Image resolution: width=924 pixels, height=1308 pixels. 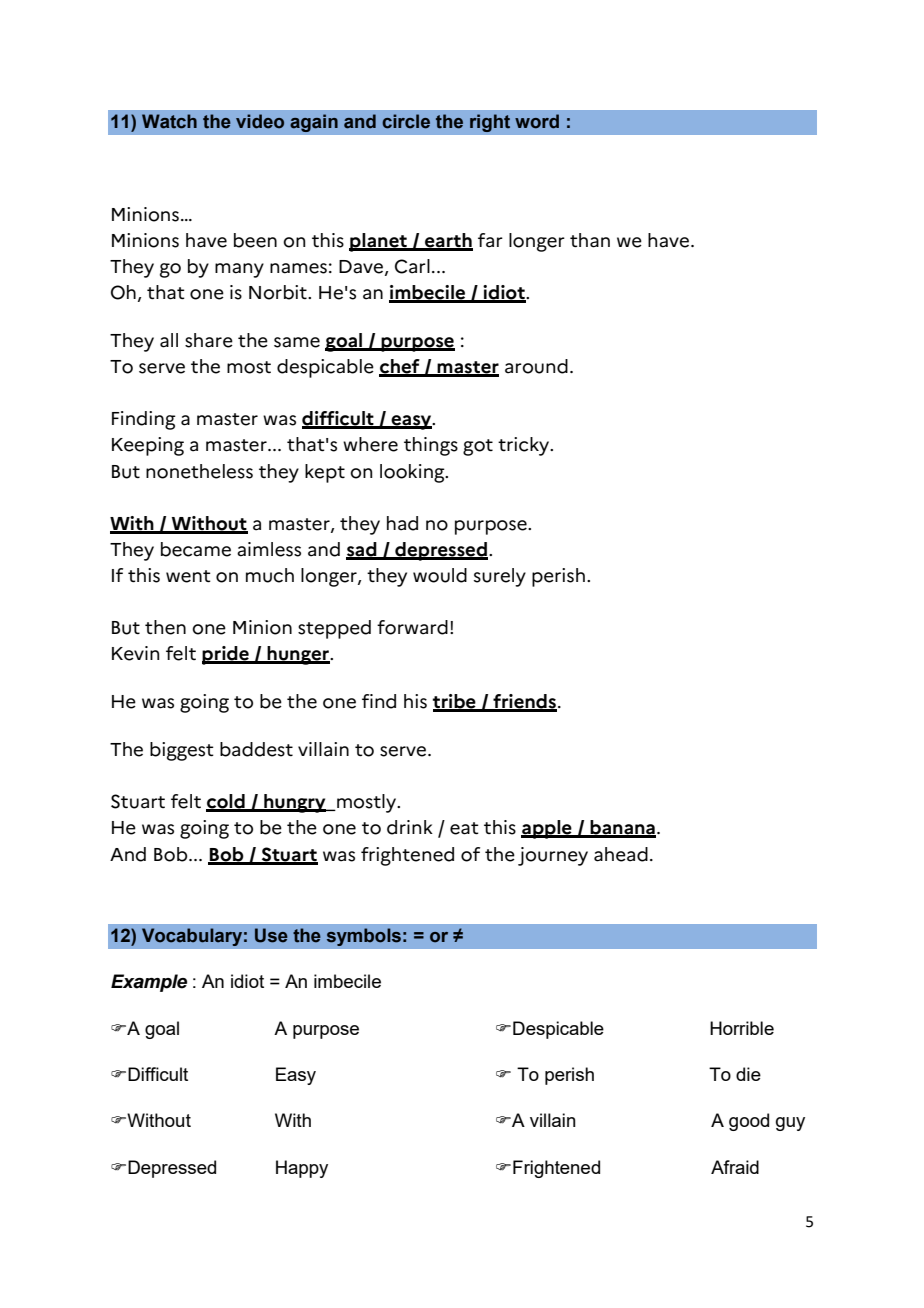 What do you see at coordinates (590, 240) in the screenshot?
I see `than` at bounding box center [590, 240].
